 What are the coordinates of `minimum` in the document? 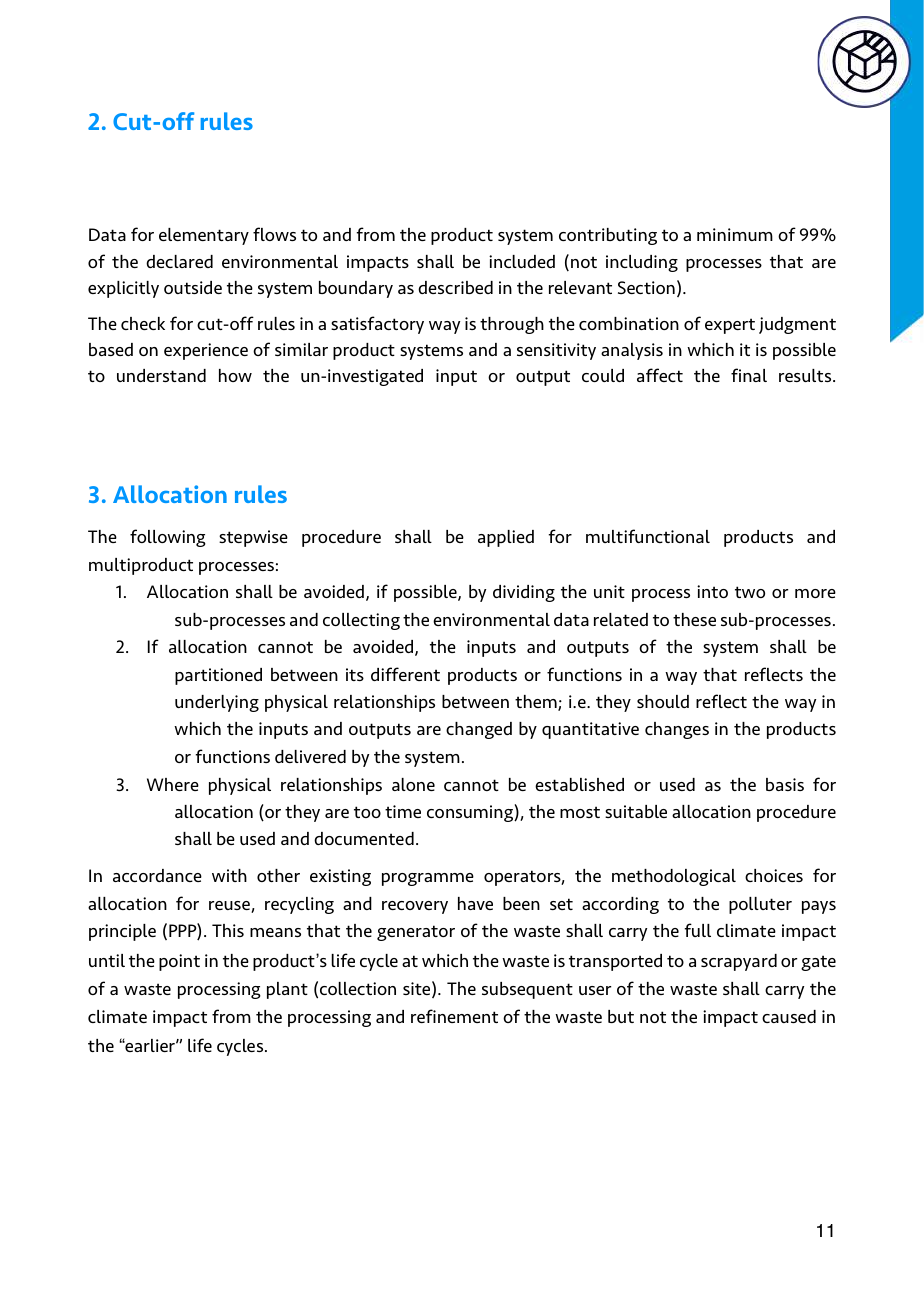 It's located at (735, 234).
